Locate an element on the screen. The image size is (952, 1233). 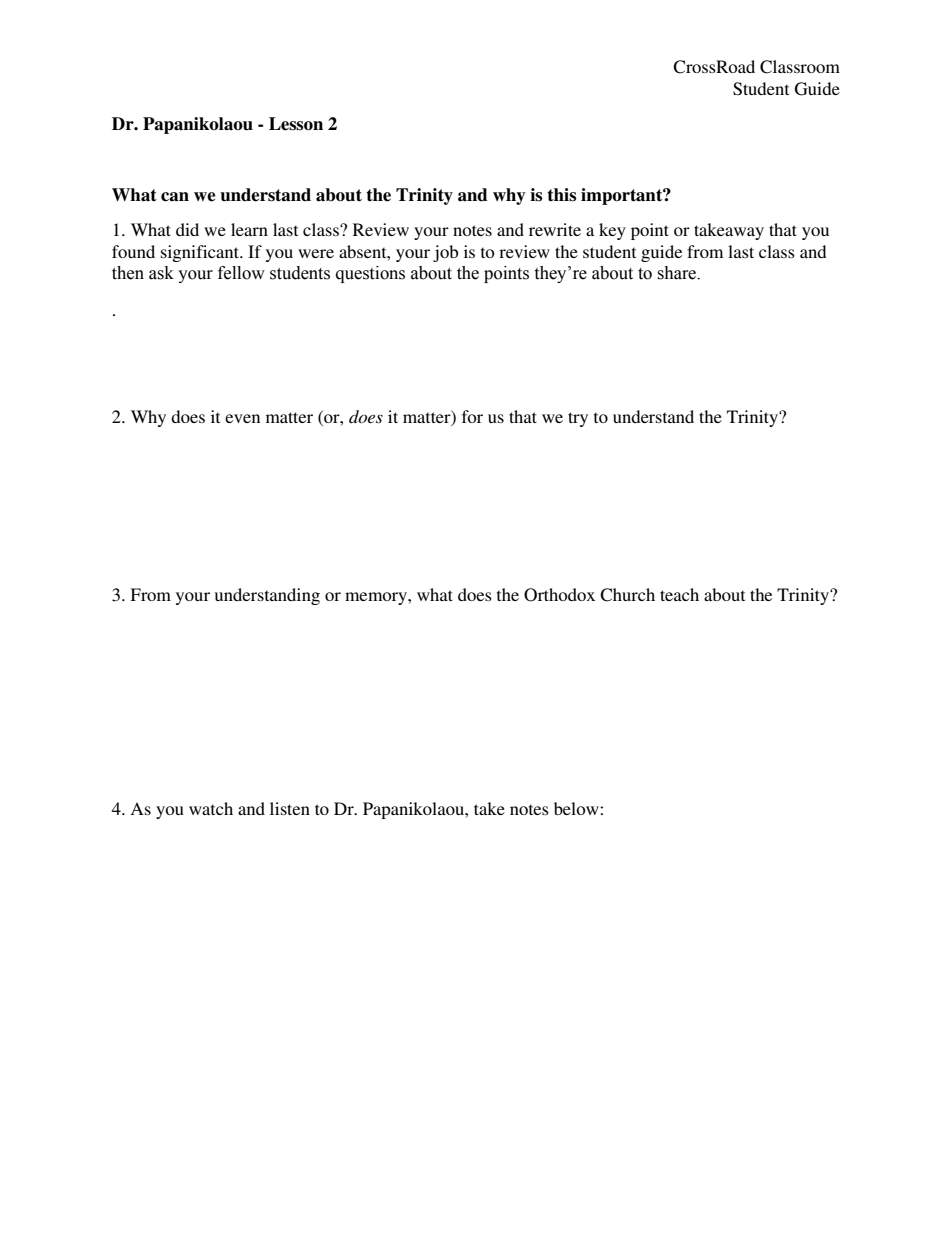
this is located at coordinates (561, 195).
